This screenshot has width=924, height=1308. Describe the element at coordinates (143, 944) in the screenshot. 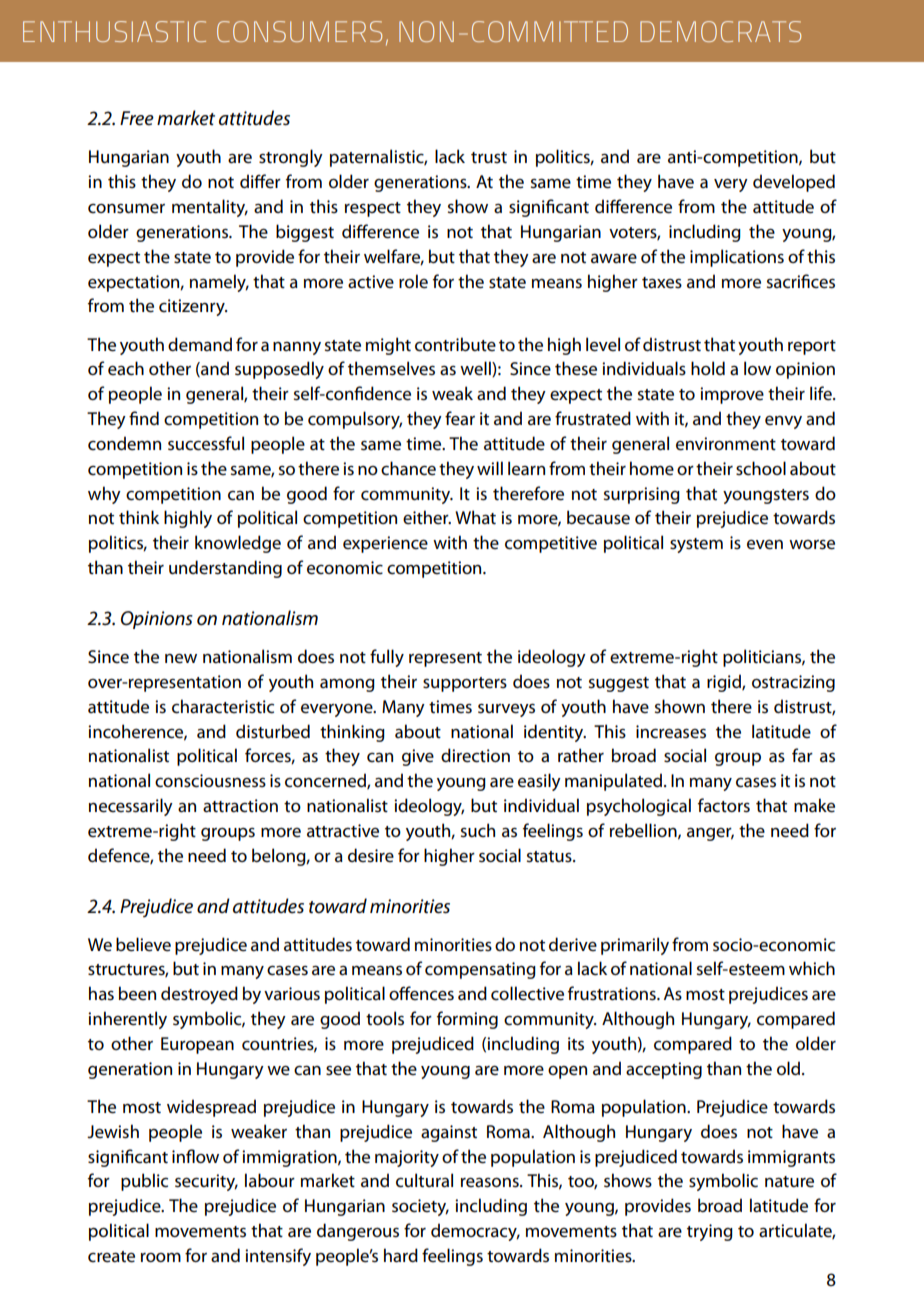

I see `believe` at that location.
